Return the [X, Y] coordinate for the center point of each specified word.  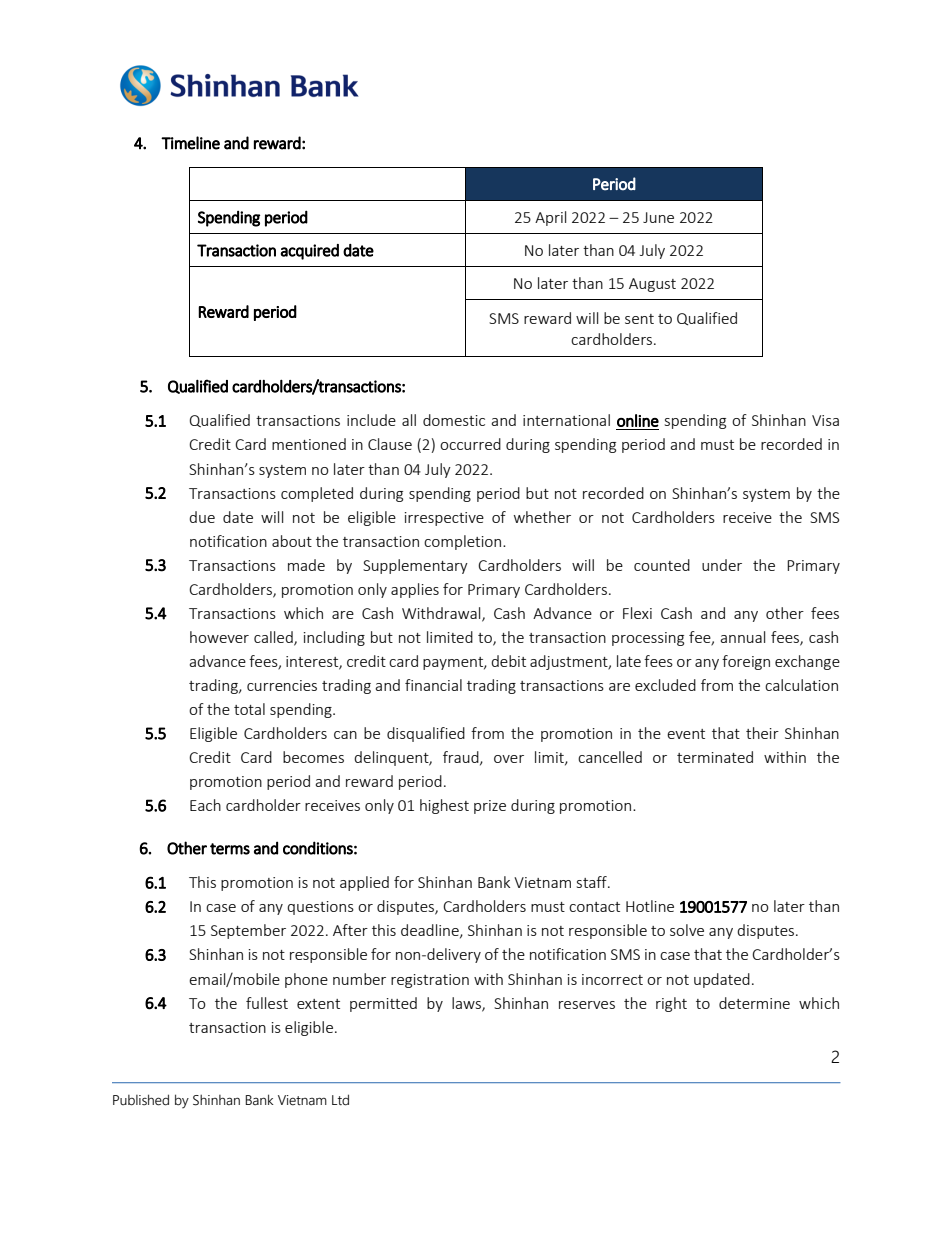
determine [754, 1003]
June [658, 217]
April [550, 218]
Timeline [190, 143]
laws [467, 1004]
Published [141, 1100]
